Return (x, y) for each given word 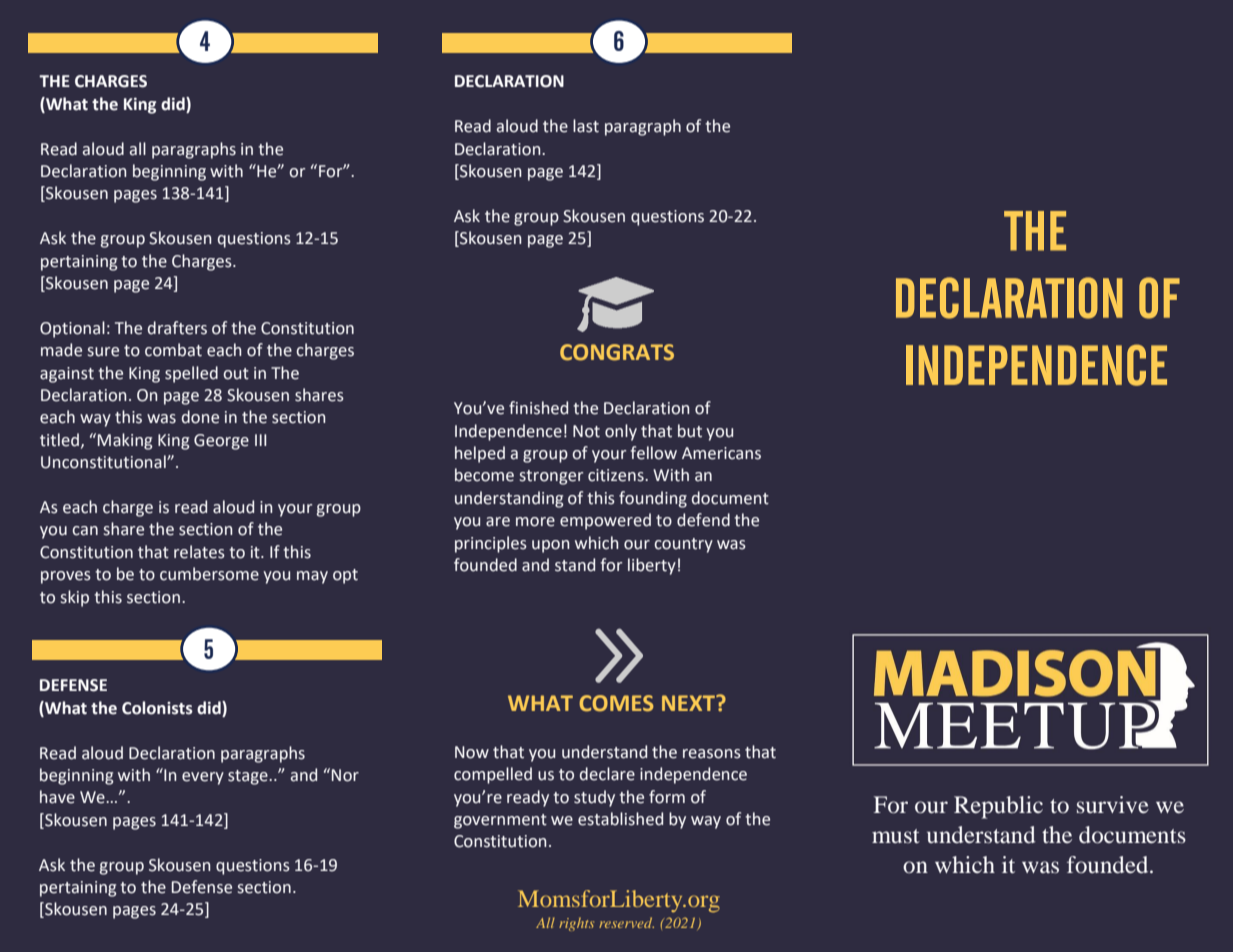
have (57, 797)
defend (703, 520)
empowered (605, 521)
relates (199, 552)
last (586, 126)
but (690, 431)
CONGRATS (617, 352)
